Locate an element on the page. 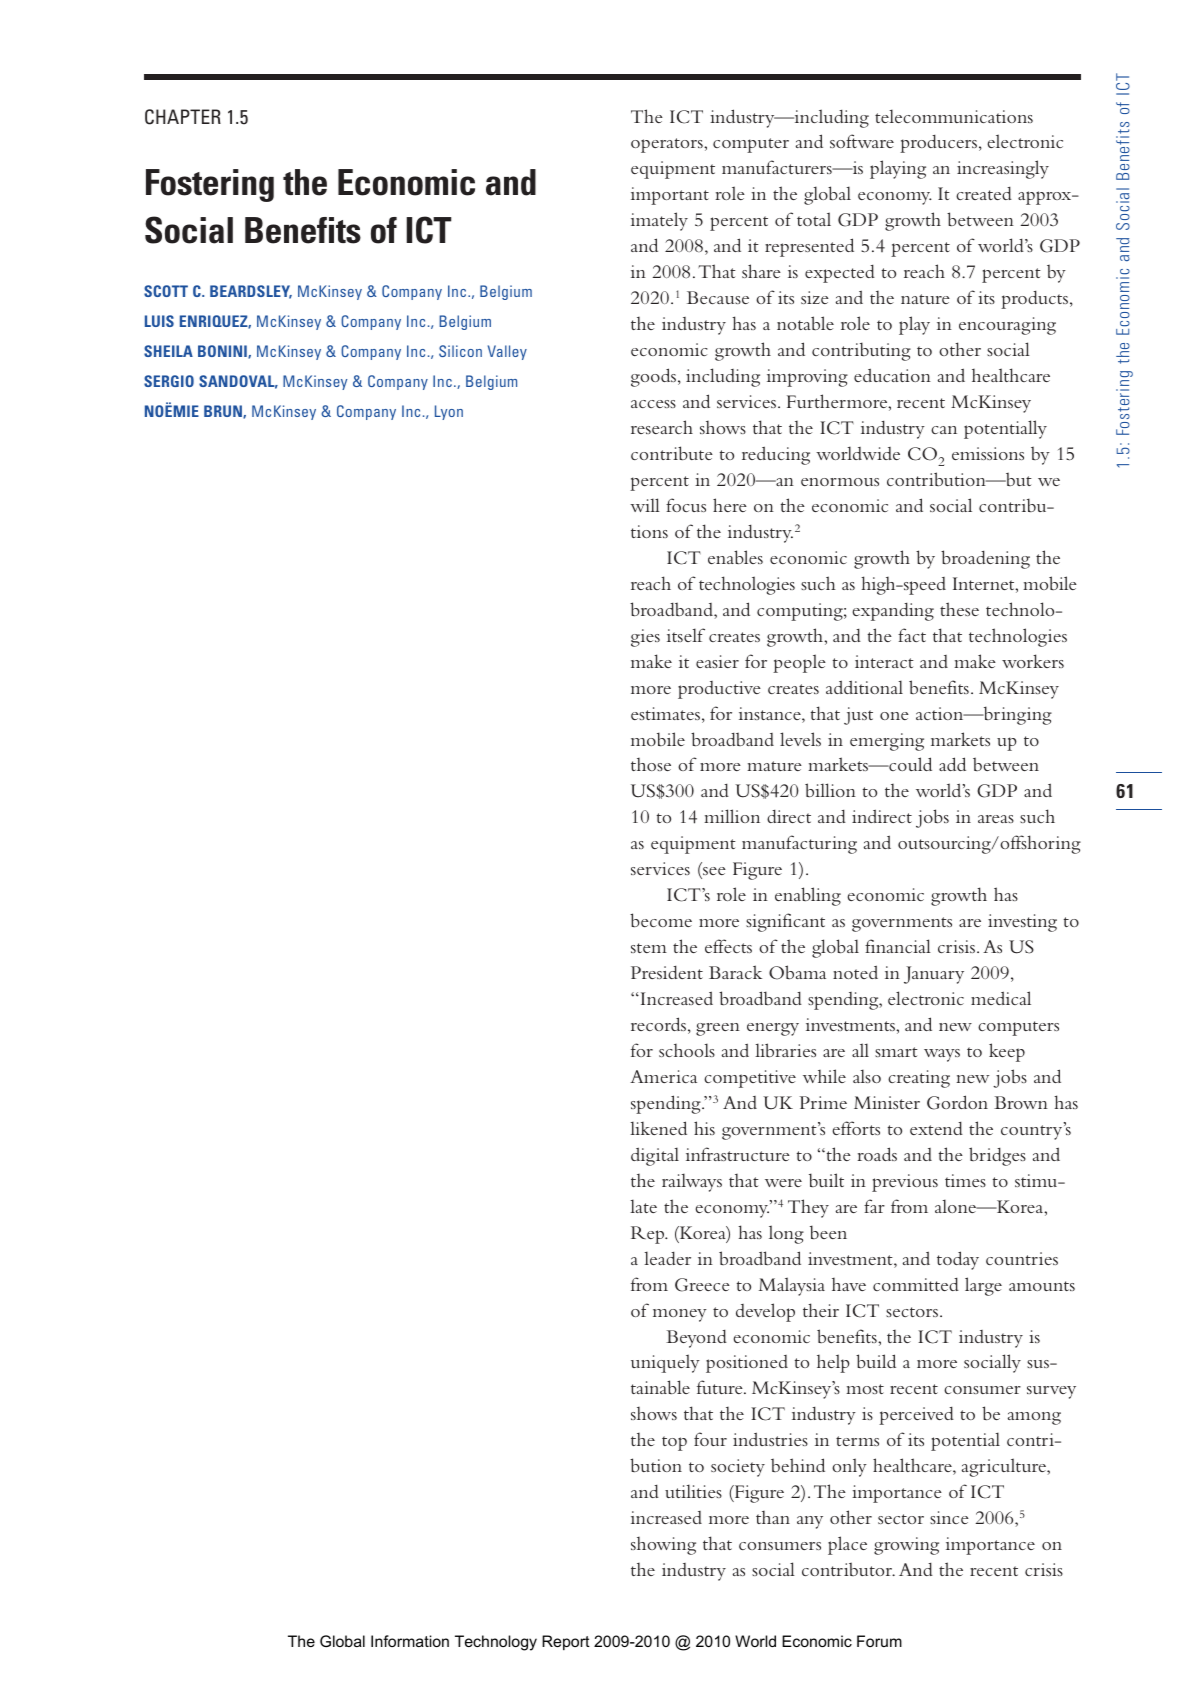 The width and height of the image is (1189, 1681). CHAPTER is located at coordinates (183, 117).
